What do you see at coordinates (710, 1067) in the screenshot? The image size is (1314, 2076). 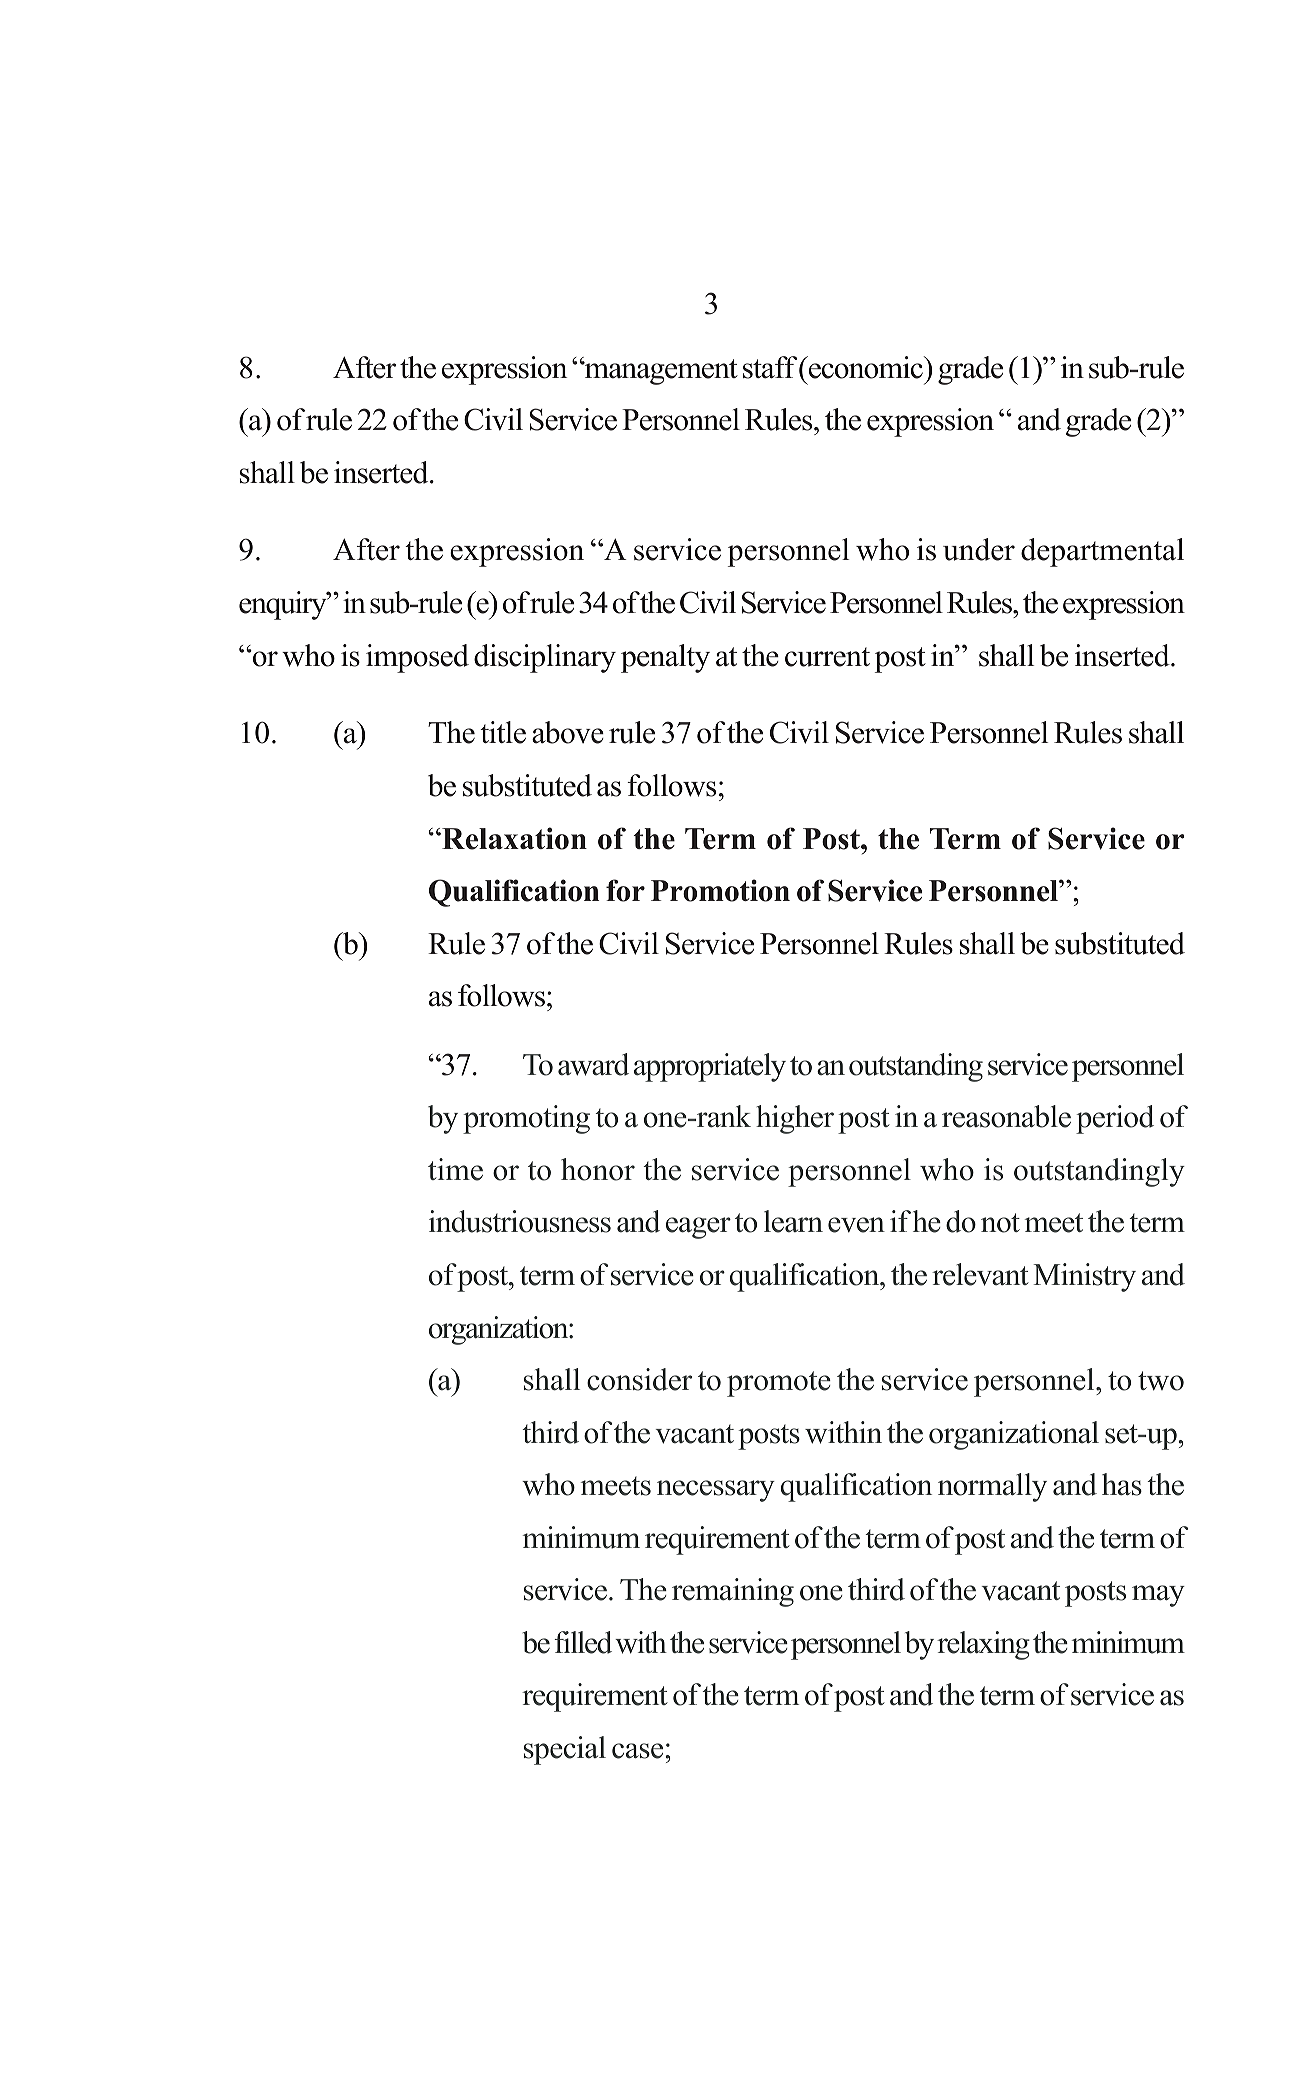 I see `appropriately` at bounding box center [710, 1067].
